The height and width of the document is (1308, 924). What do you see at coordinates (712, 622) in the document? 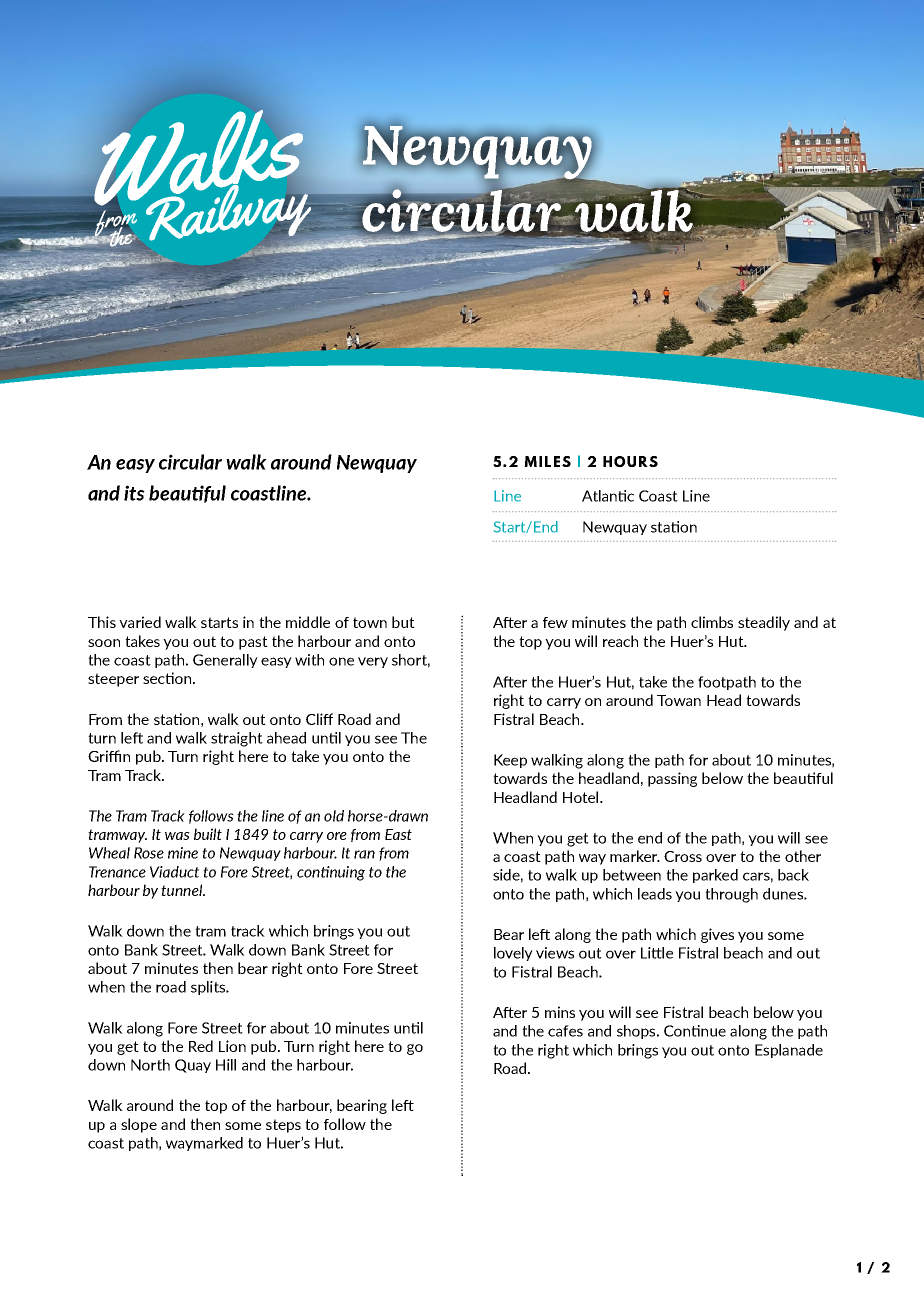
I see `climbs` at bounding box center [712, 622].
